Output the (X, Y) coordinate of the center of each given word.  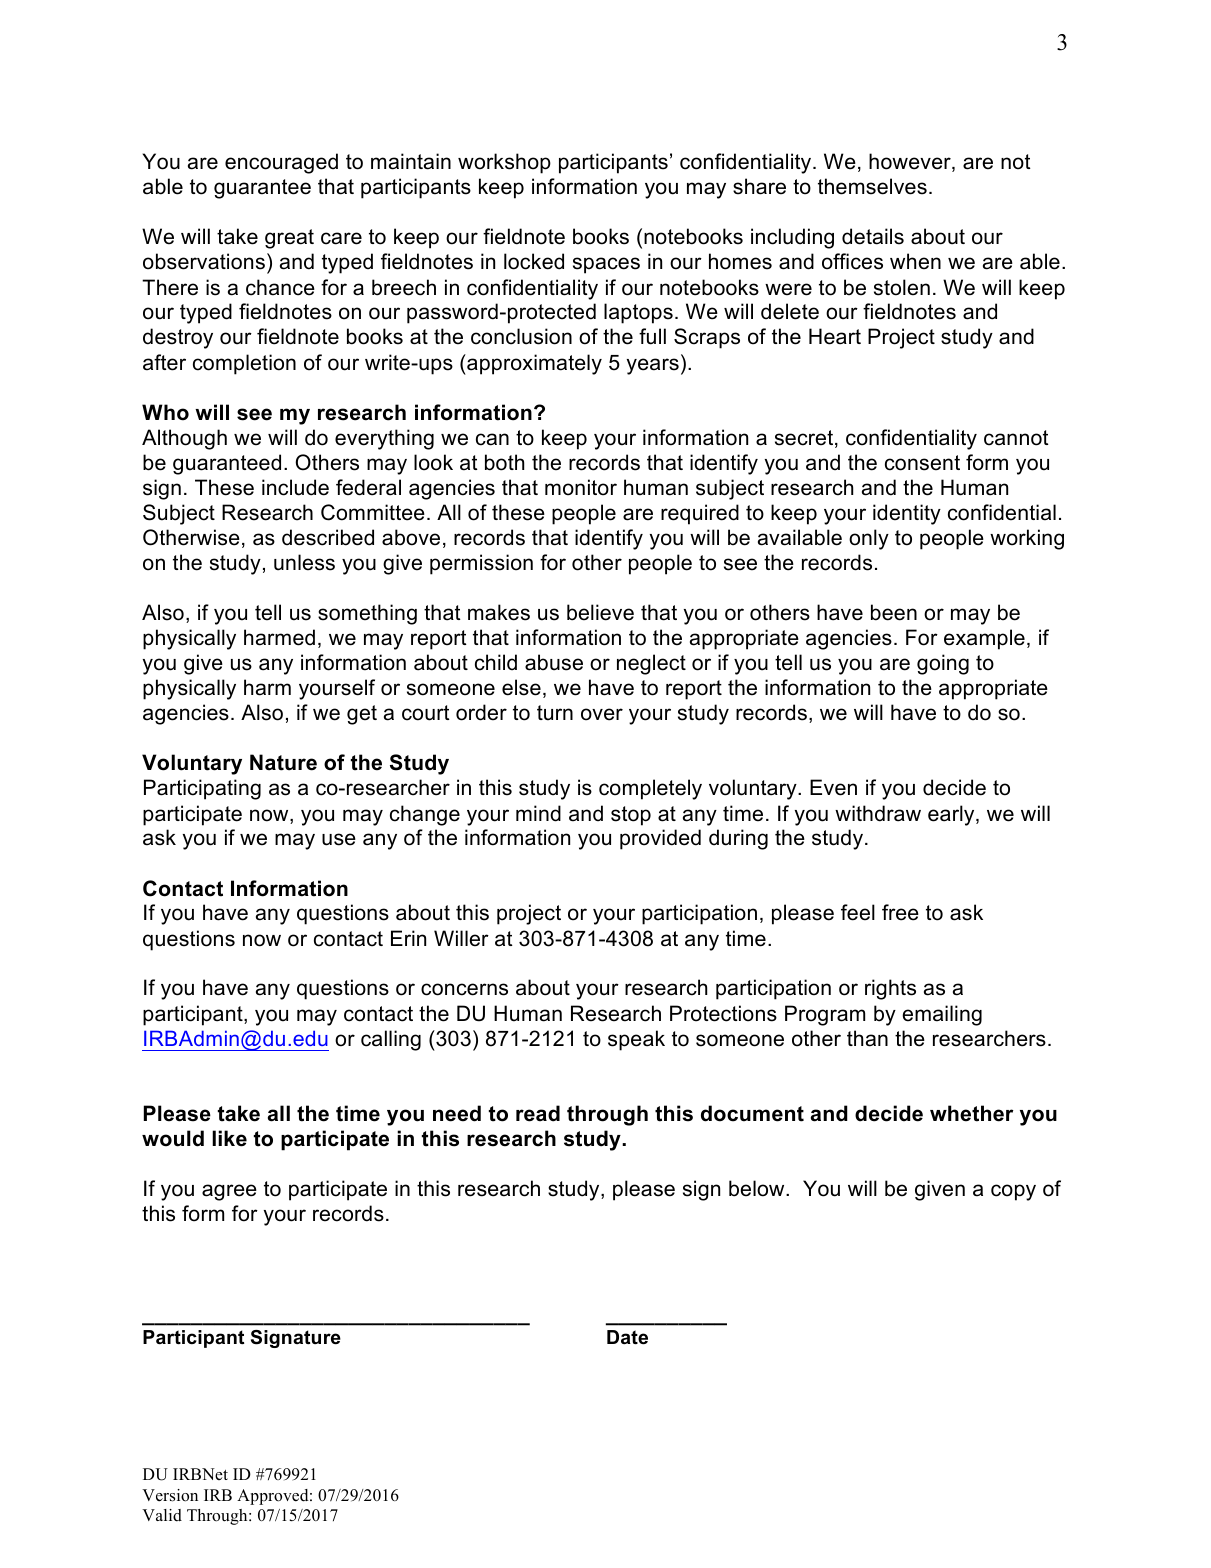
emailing (942, 1015)
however (911, 162)
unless (304, 562)
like (229, 1138)
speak (636, 1040)
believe (600, 612)
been (894, 612)
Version (170, 1495)
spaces (606, 265)
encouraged (281, 163)
